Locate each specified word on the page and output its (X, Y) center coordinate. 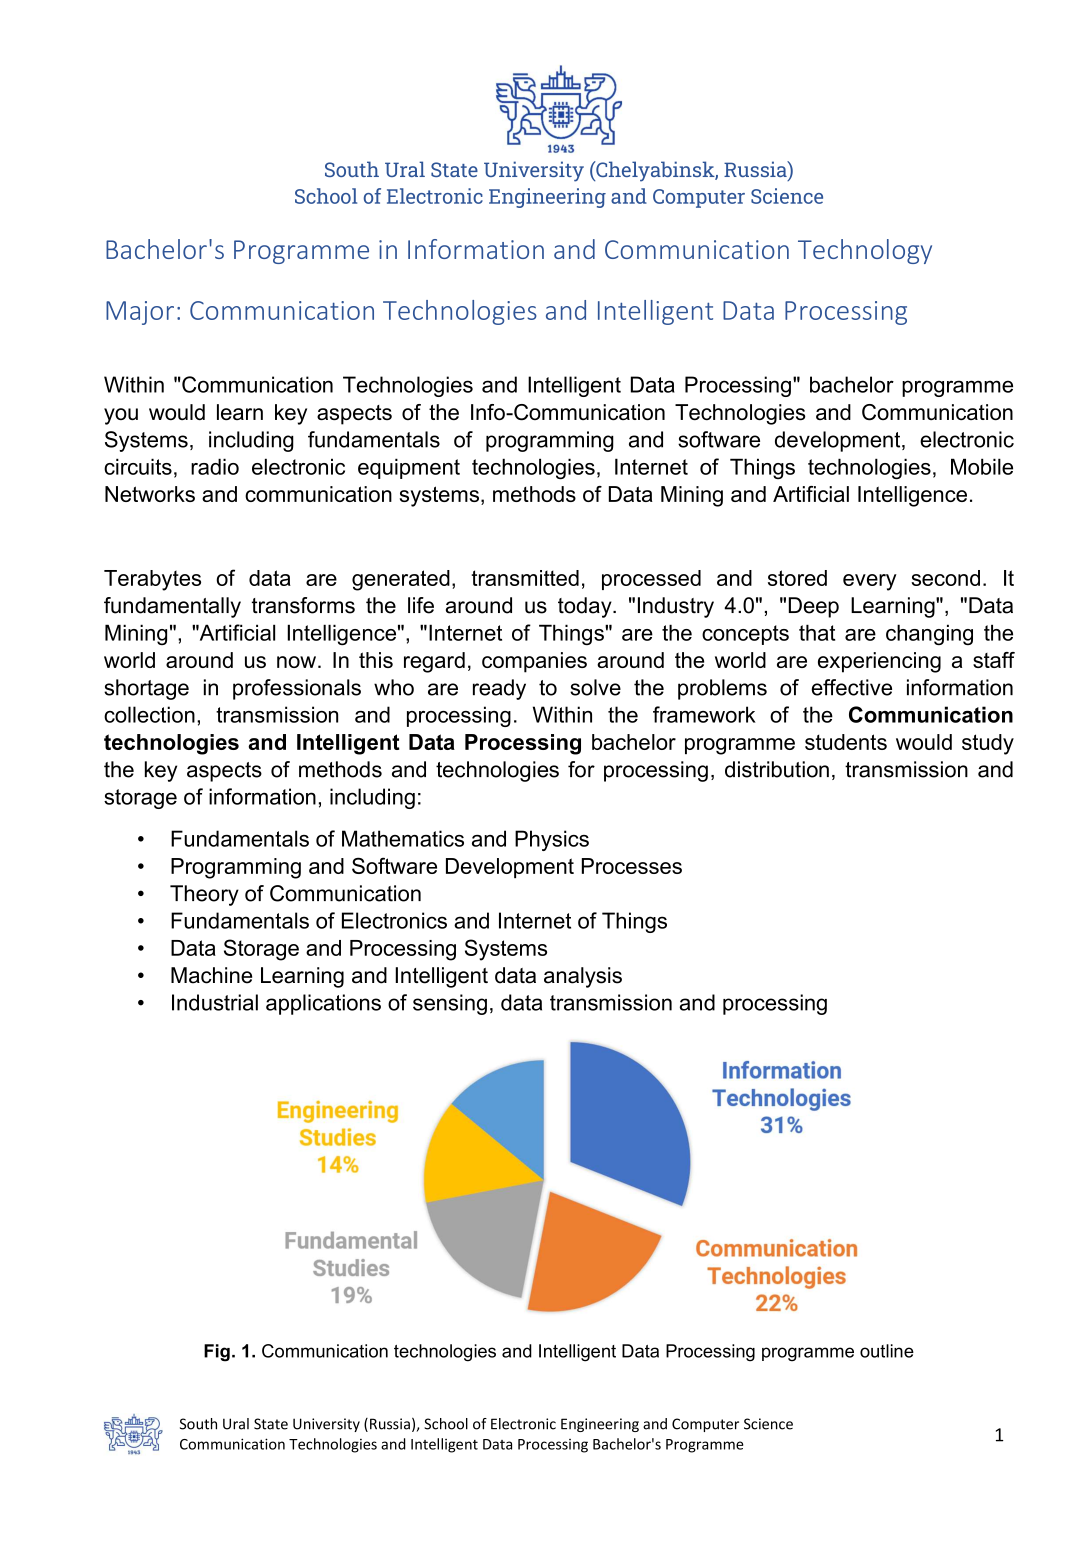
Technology (865, 251)
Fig (217, 1353)
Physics (552, 840)
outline (887, 1351)
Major (140, 313)
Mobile (982, 466)
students (846, 742)
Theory (204, 895)
